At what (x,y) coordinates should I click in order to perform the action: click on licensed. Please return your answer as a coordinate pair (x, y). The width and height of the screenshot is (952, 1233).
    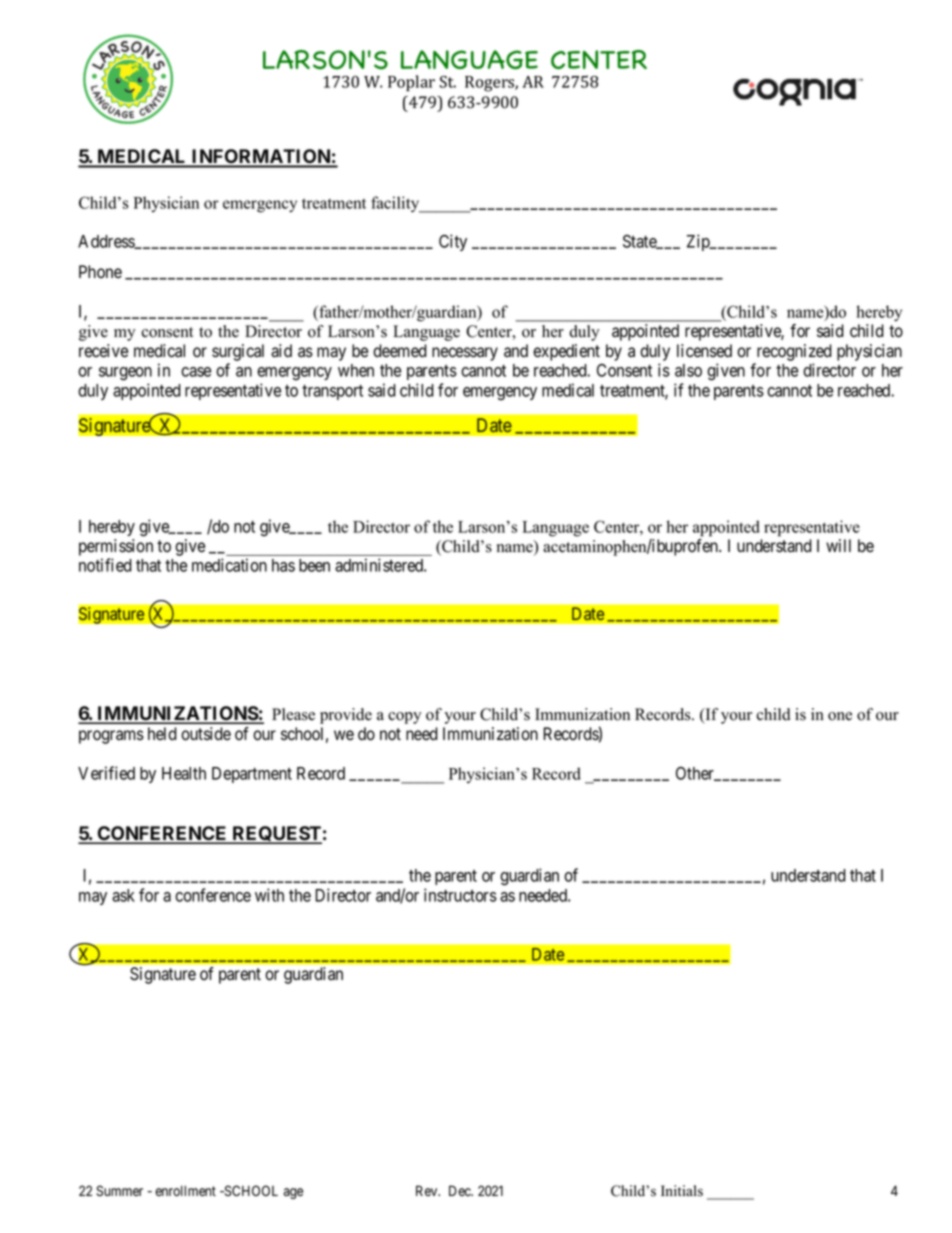
    Looking at the image, I should click on (704, 351).
